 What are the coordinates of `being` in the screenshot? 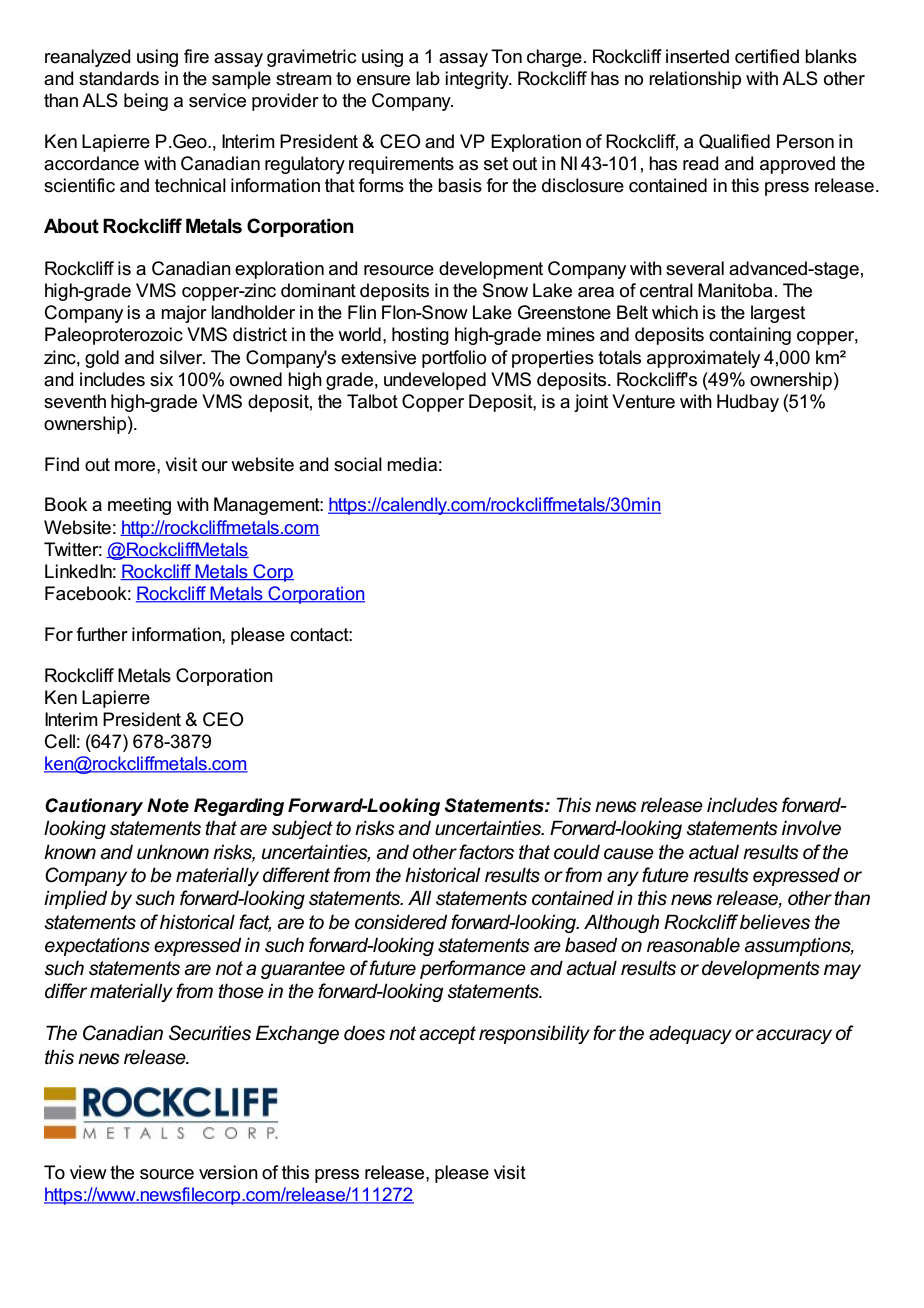 It's located at (146, 102).
